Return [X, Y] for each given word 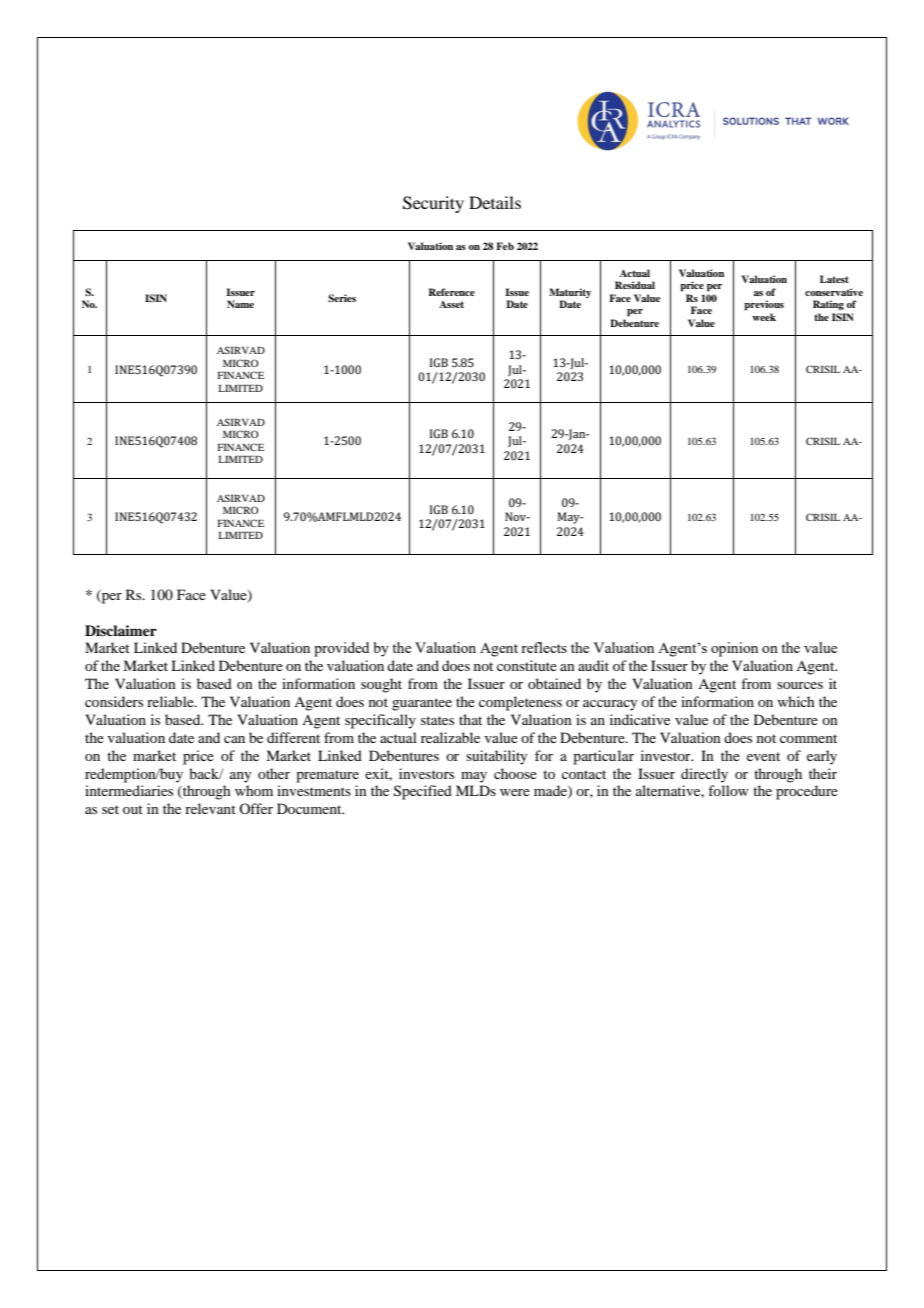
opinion [734, 649]
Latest [834, 279]
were [515, 792]
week [764, 317]
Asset [451, 304]
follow [728, 790]
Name [240, 304]
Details [495, 202]
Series [342, 298]
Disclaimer [121, 630]
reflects [544, 647]
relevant [210, 808]
